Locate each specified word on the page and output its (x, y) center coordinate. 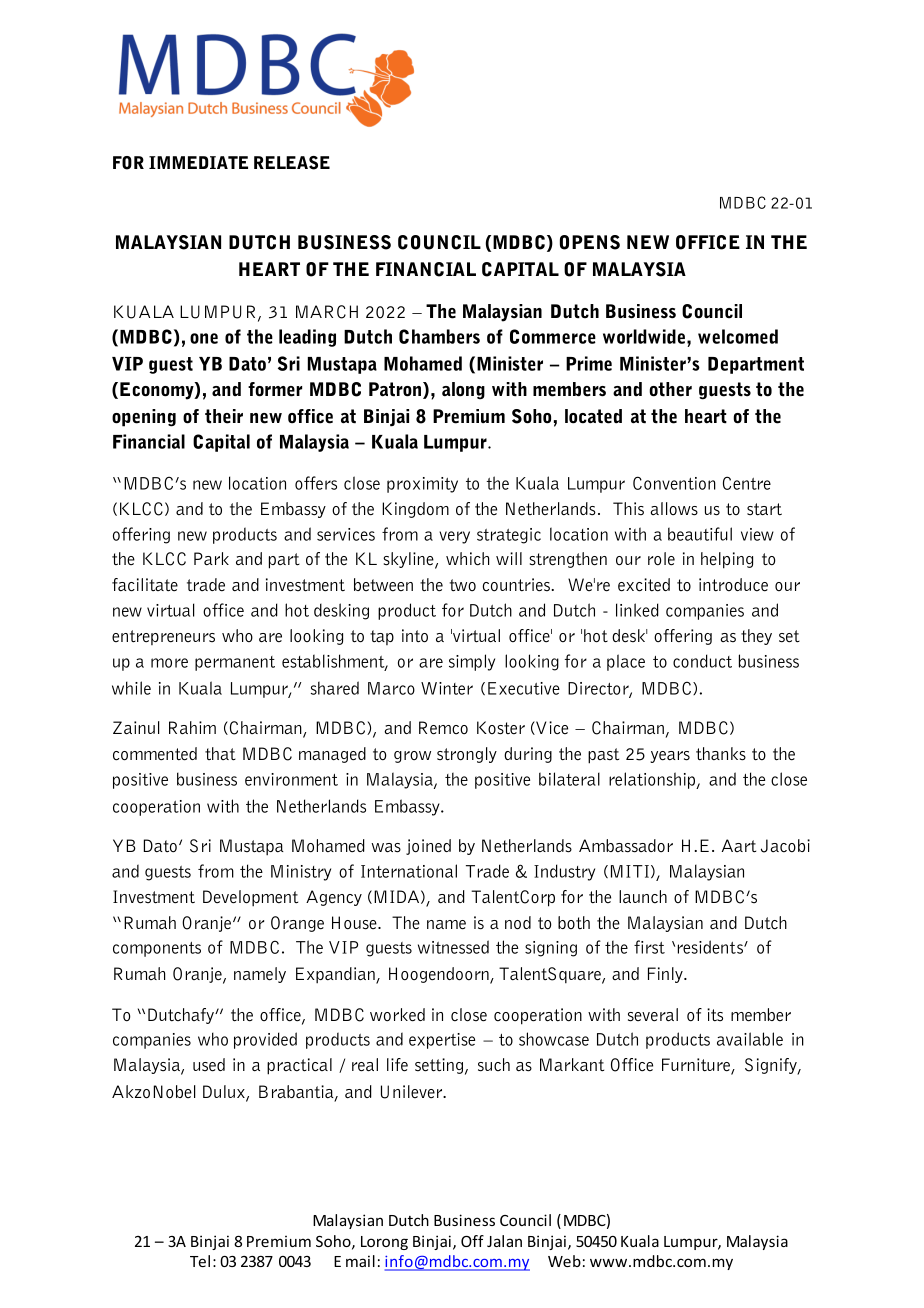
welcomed (738, 336)
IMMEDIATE (198, 162)
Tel (200, 1261)
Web (564, 1261)
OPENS (590, 242)
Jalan (504, 1241)
